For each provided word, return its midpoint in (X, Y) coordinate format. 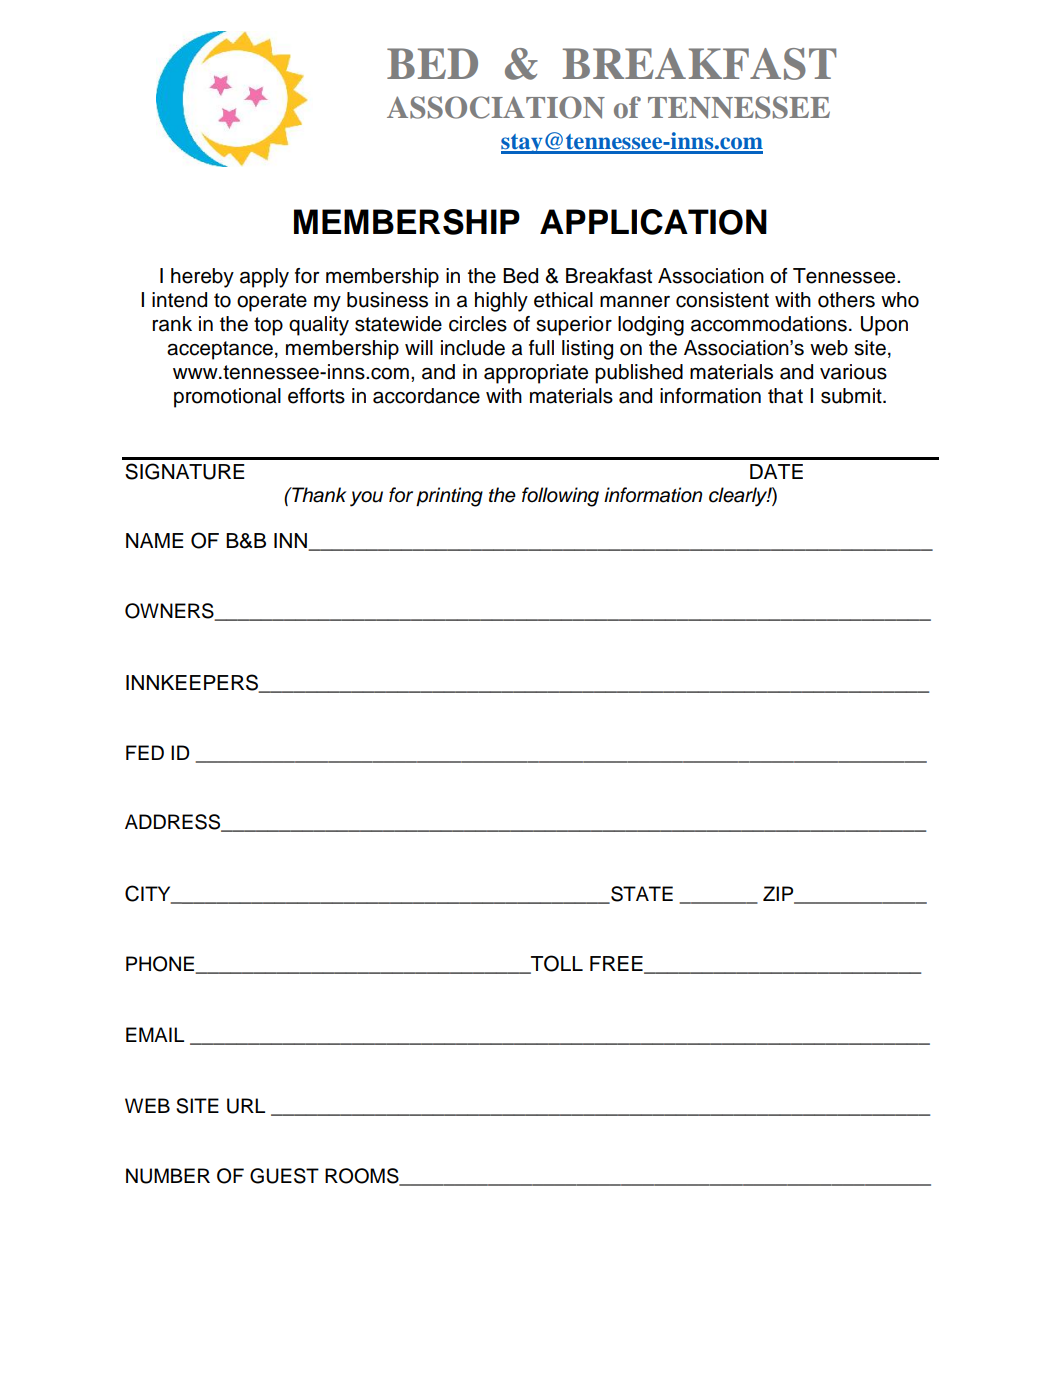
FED (145, 752)
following (560, 497)
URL (246, 1106)
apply (264, 278)
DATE (776, 471)
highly (501, 302)
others (846, 300)
